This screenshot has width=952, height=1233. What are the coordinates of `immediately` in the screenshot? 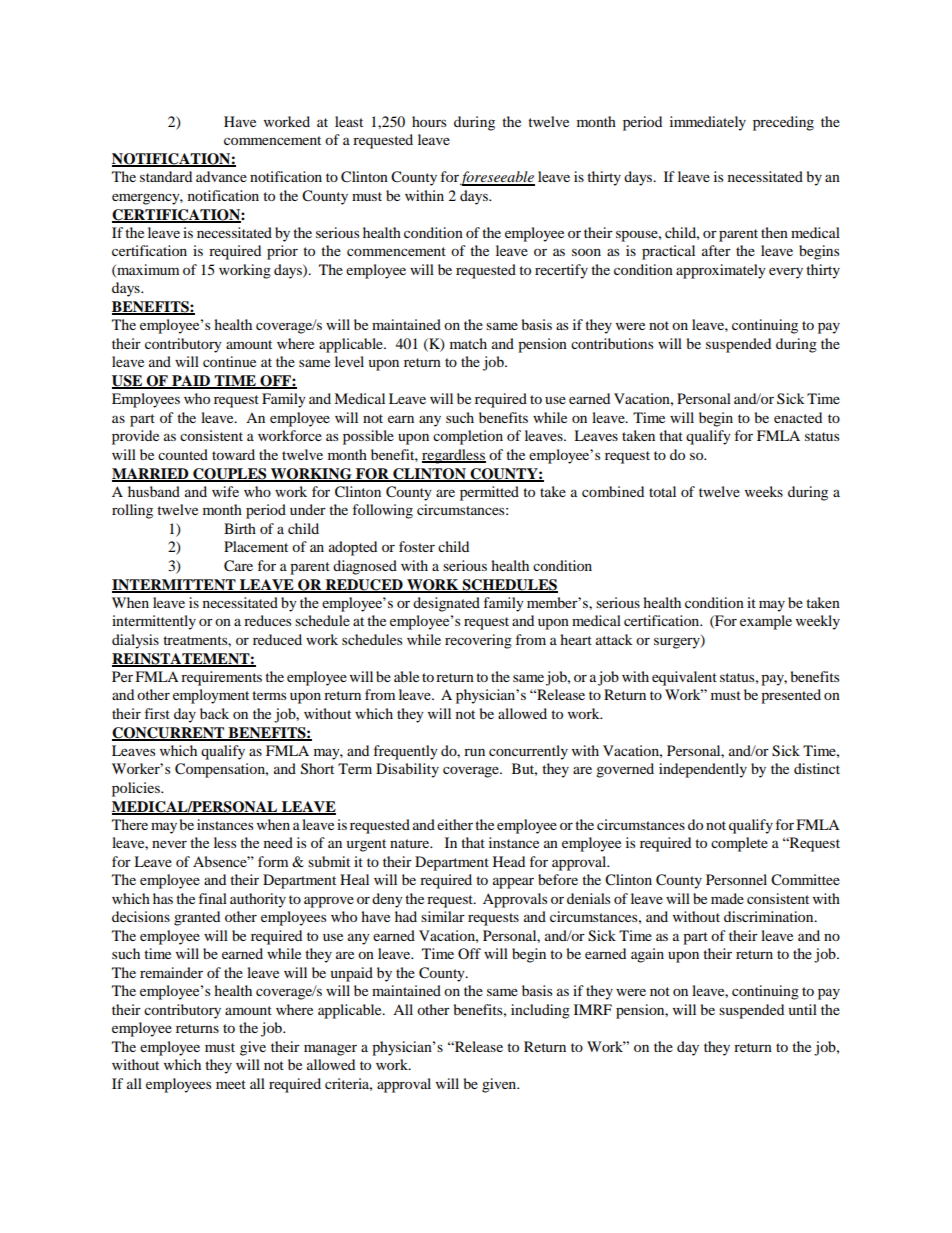 It's located at (708, 123).
